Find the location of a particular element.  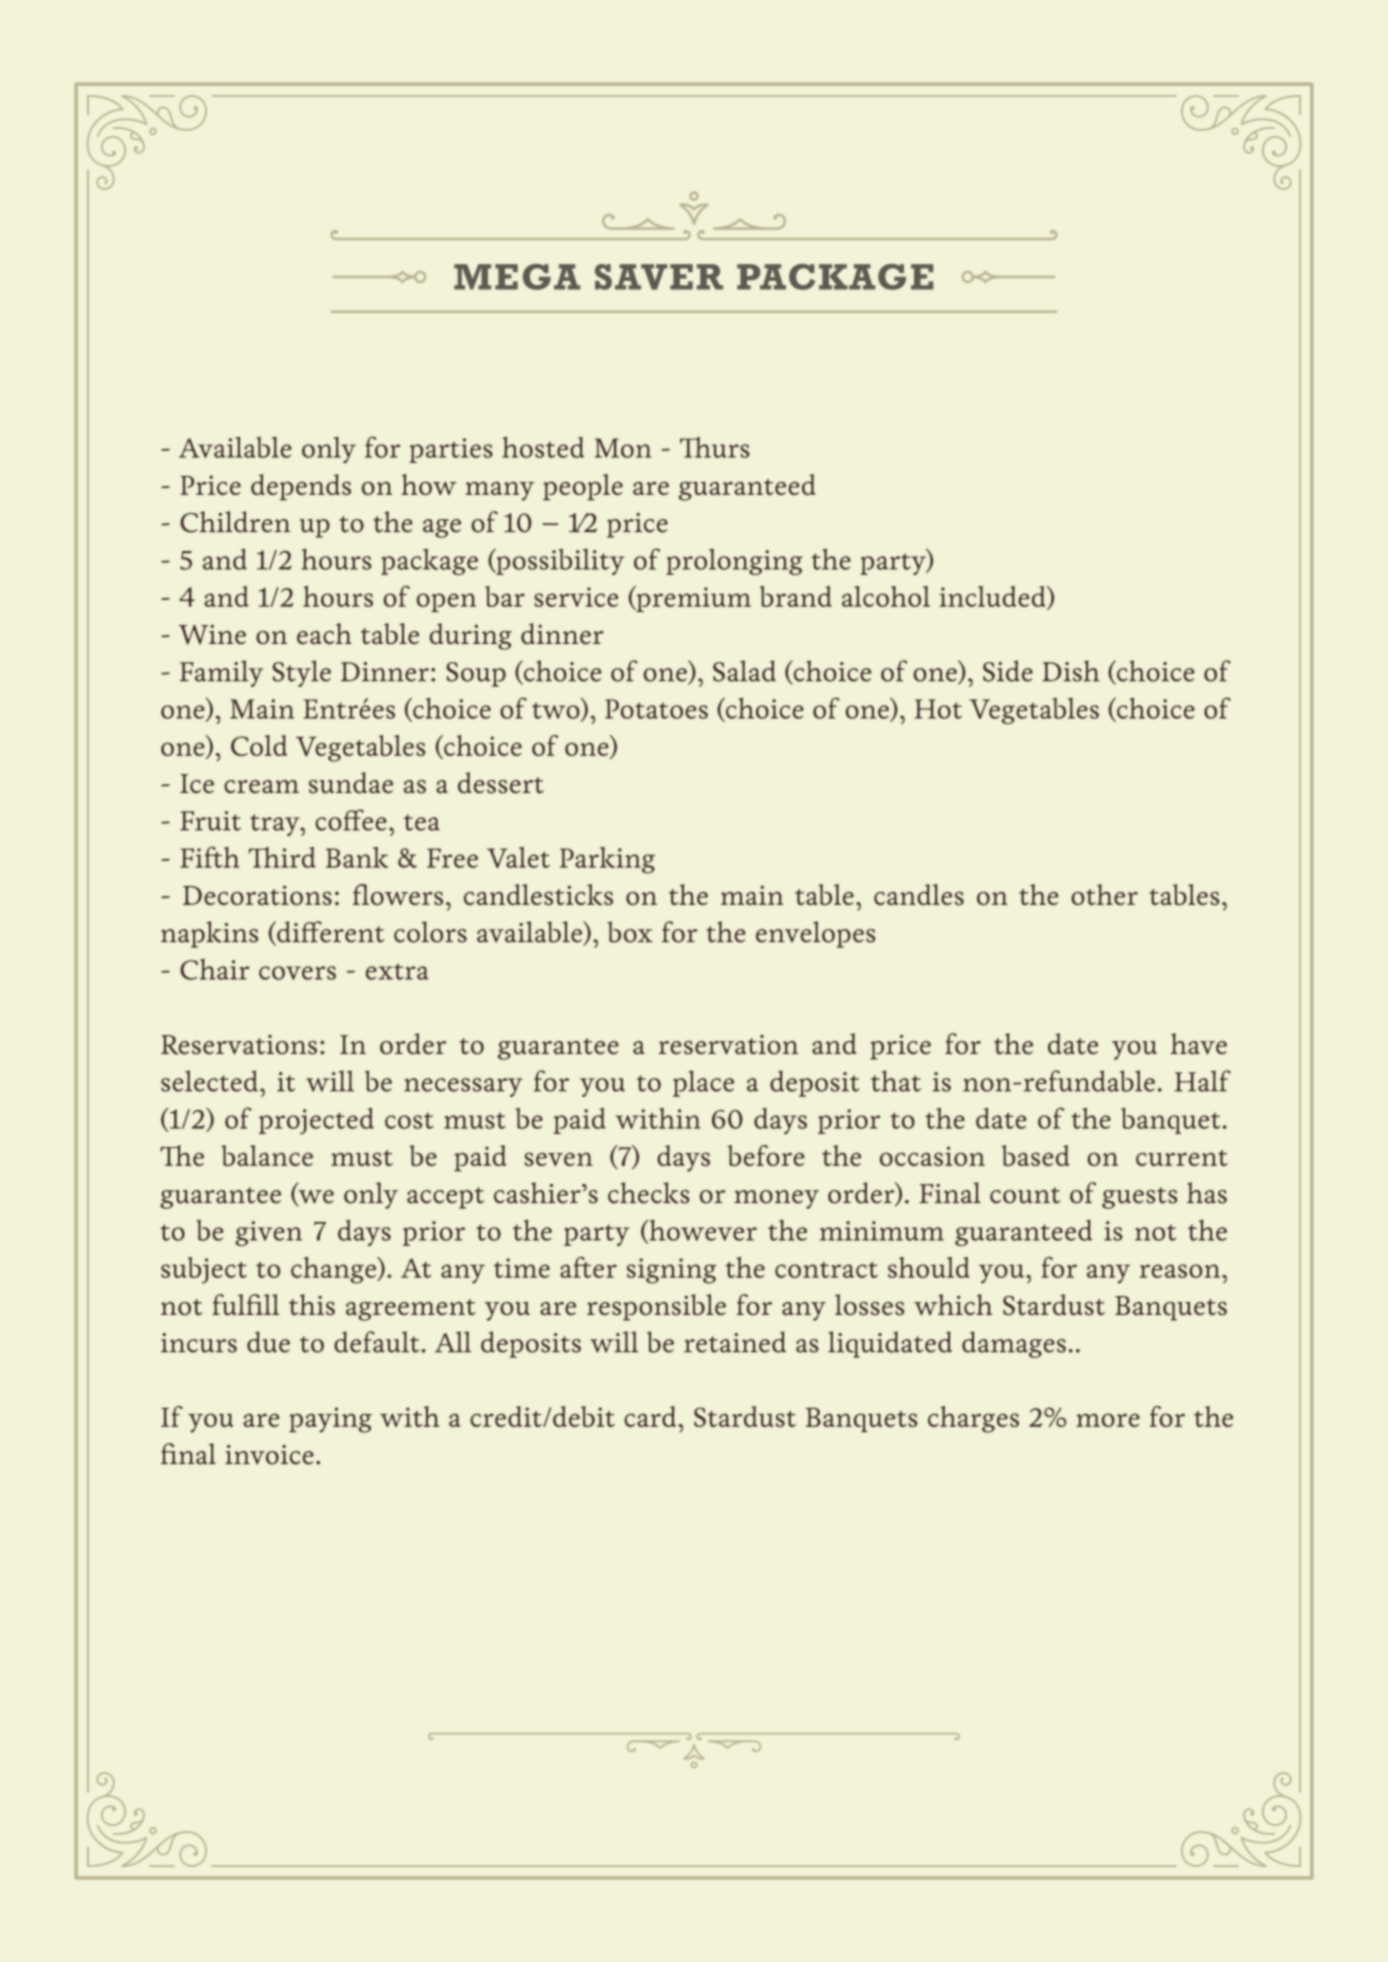

Bank is located at coordinates (357, 857).
